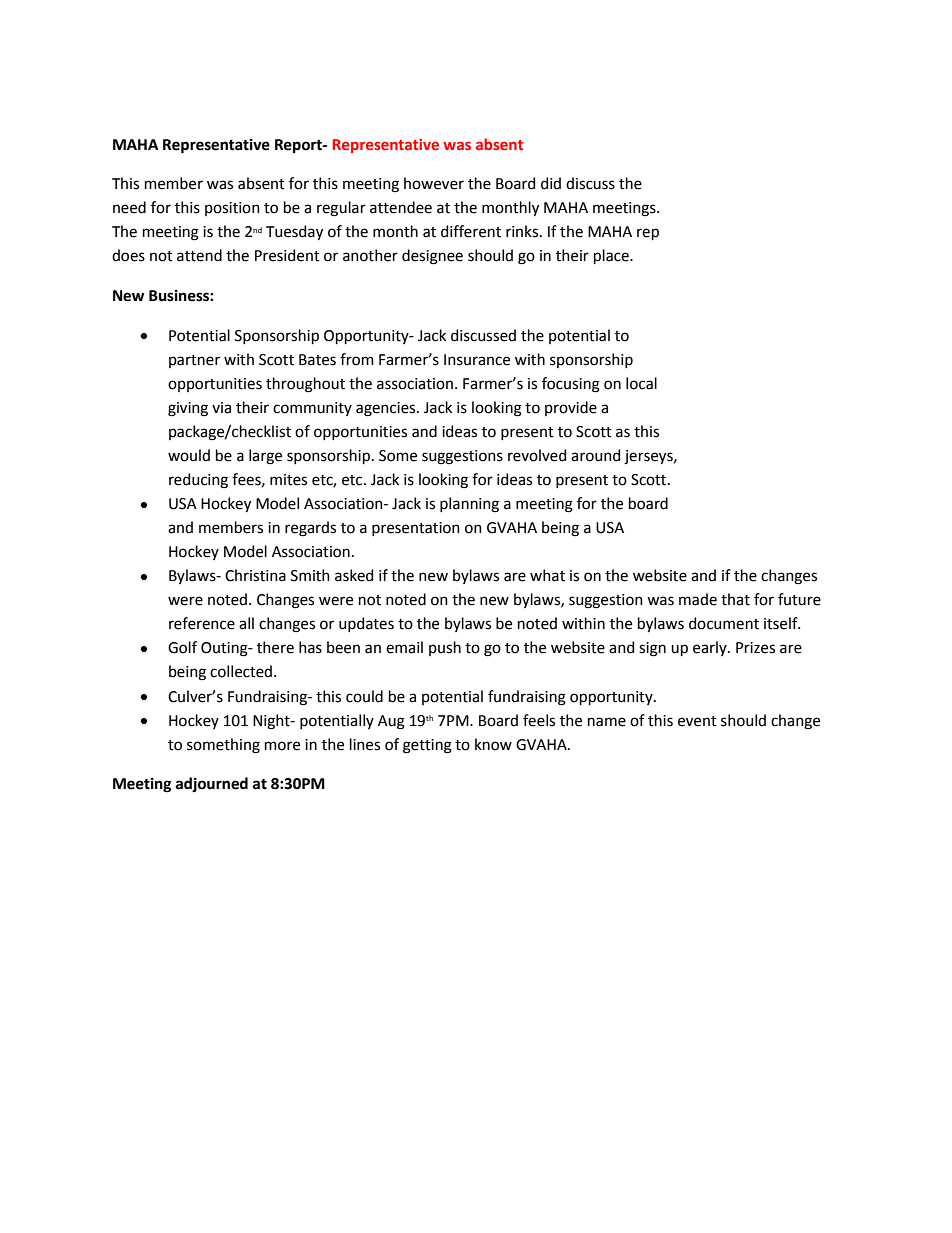 The height and width of the screenshot is (1233, 952). Describe the element at coordinates (612, 256) in the screenshot. I see `place` at that location.
